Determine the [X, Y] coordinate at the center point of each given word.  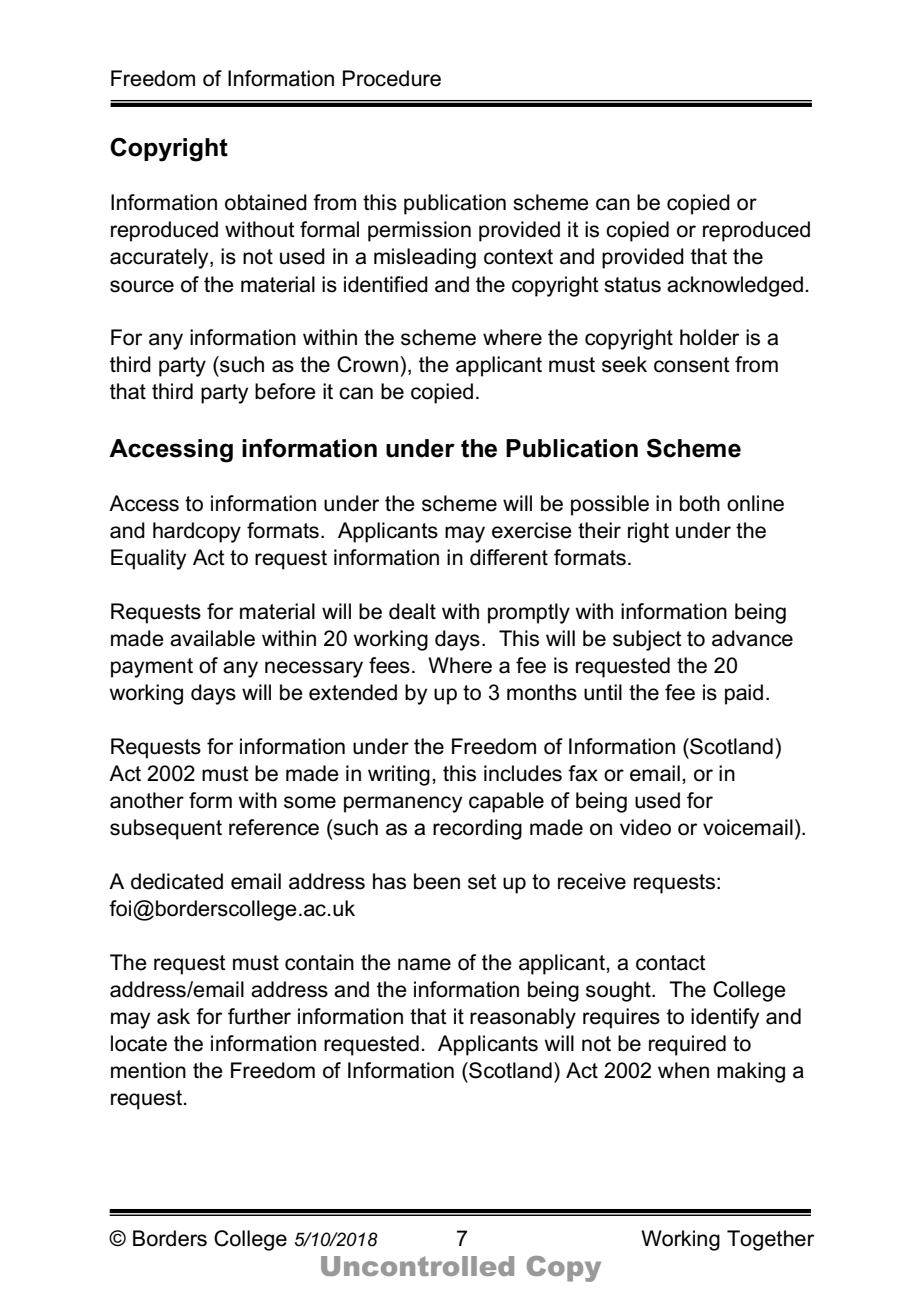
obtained [266, 202]
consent [692, 365]
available [212, 638]
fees [389, 665]
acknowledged [735, 286]
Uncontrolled [417, 1266]
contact [671, 963]
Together [770, 1240]
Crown [367, 364]
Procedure [392, 78]
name [424, 964]
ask [173, 1016]
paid [744, 694]
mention [148, 1070]
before [285, 391]
